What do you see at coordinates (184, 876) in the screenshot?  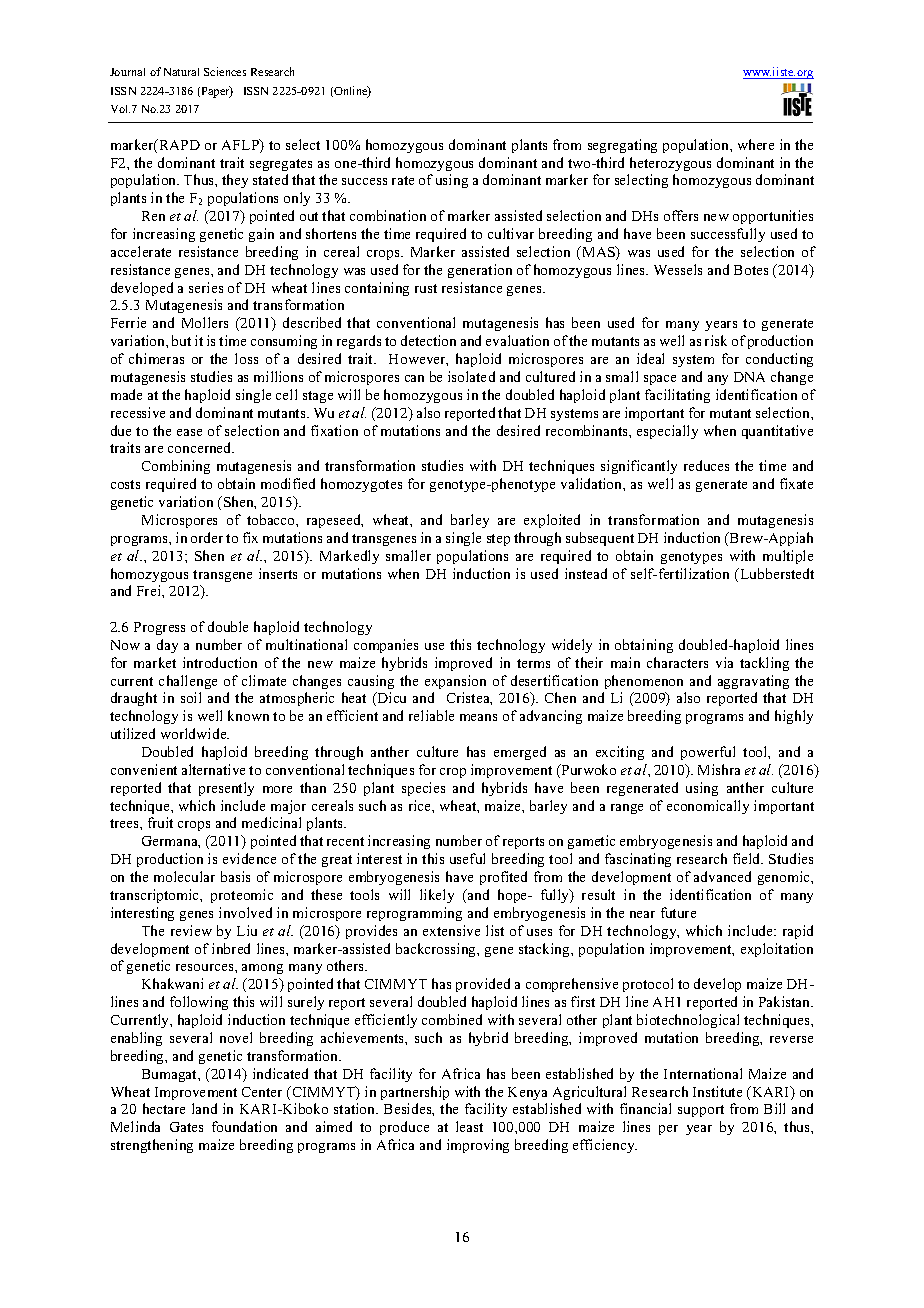 I see `molecular` at bounding box center [184, 876].
